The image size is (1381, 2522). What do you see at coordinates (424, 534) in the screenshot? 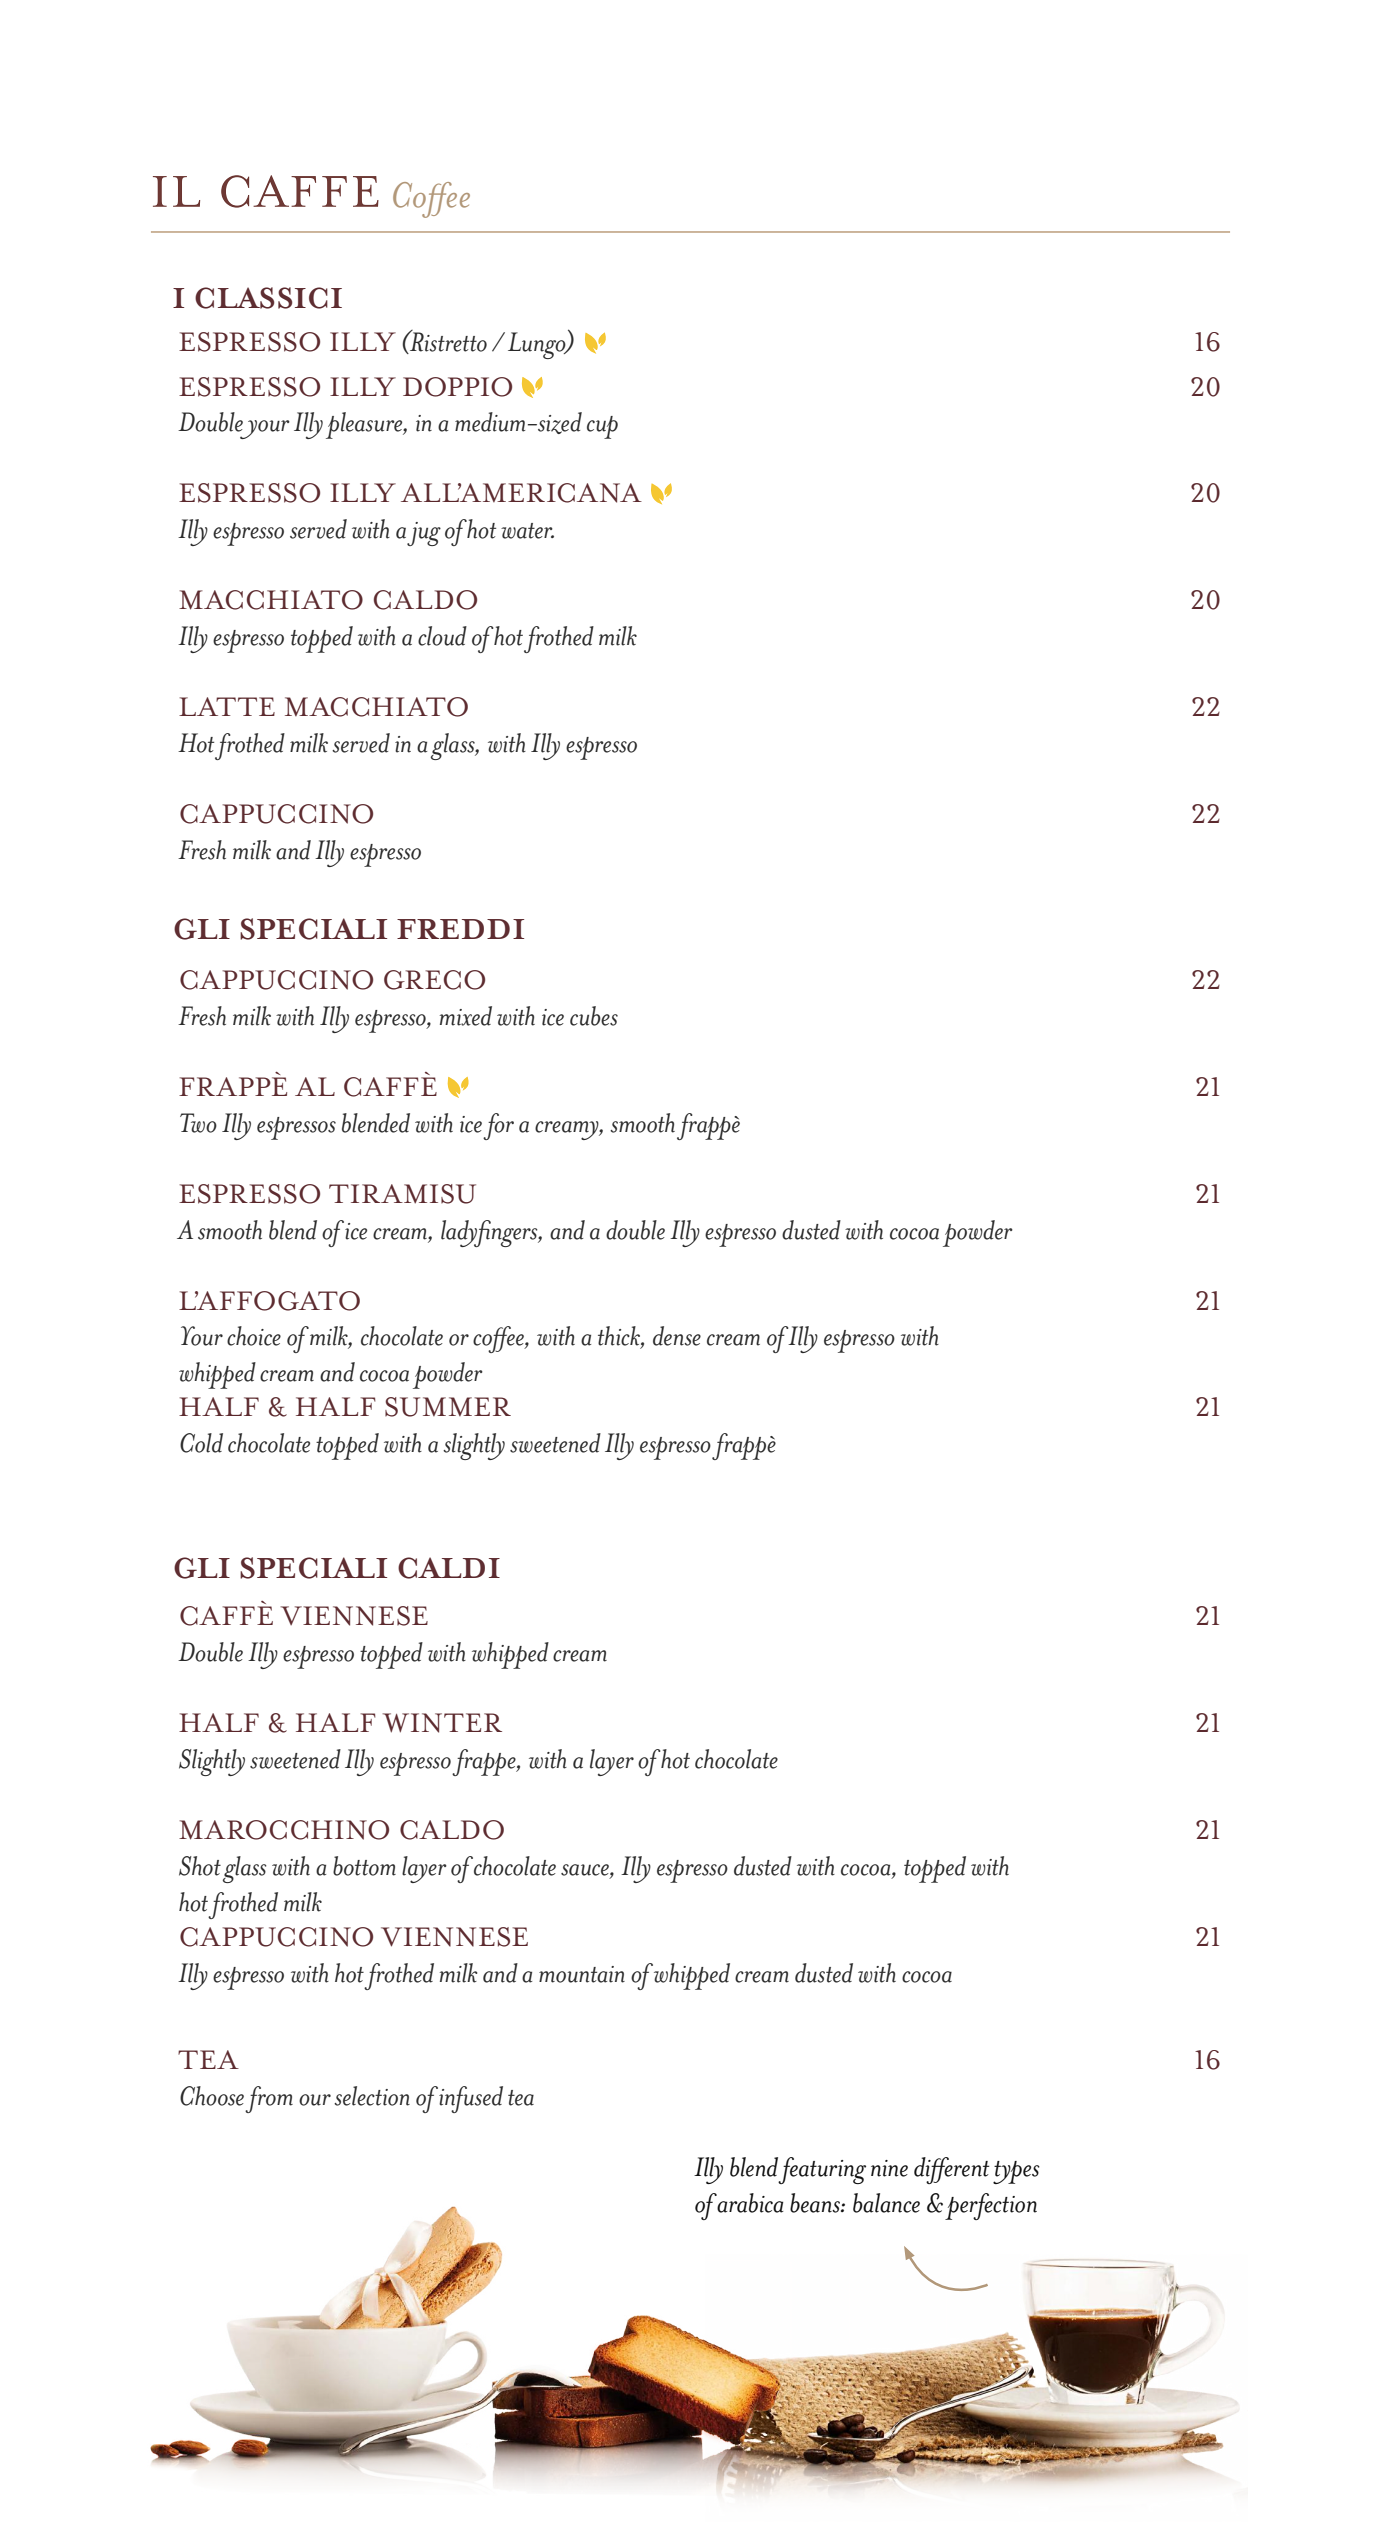
I see `jug` at bounding box center [424, 534].
